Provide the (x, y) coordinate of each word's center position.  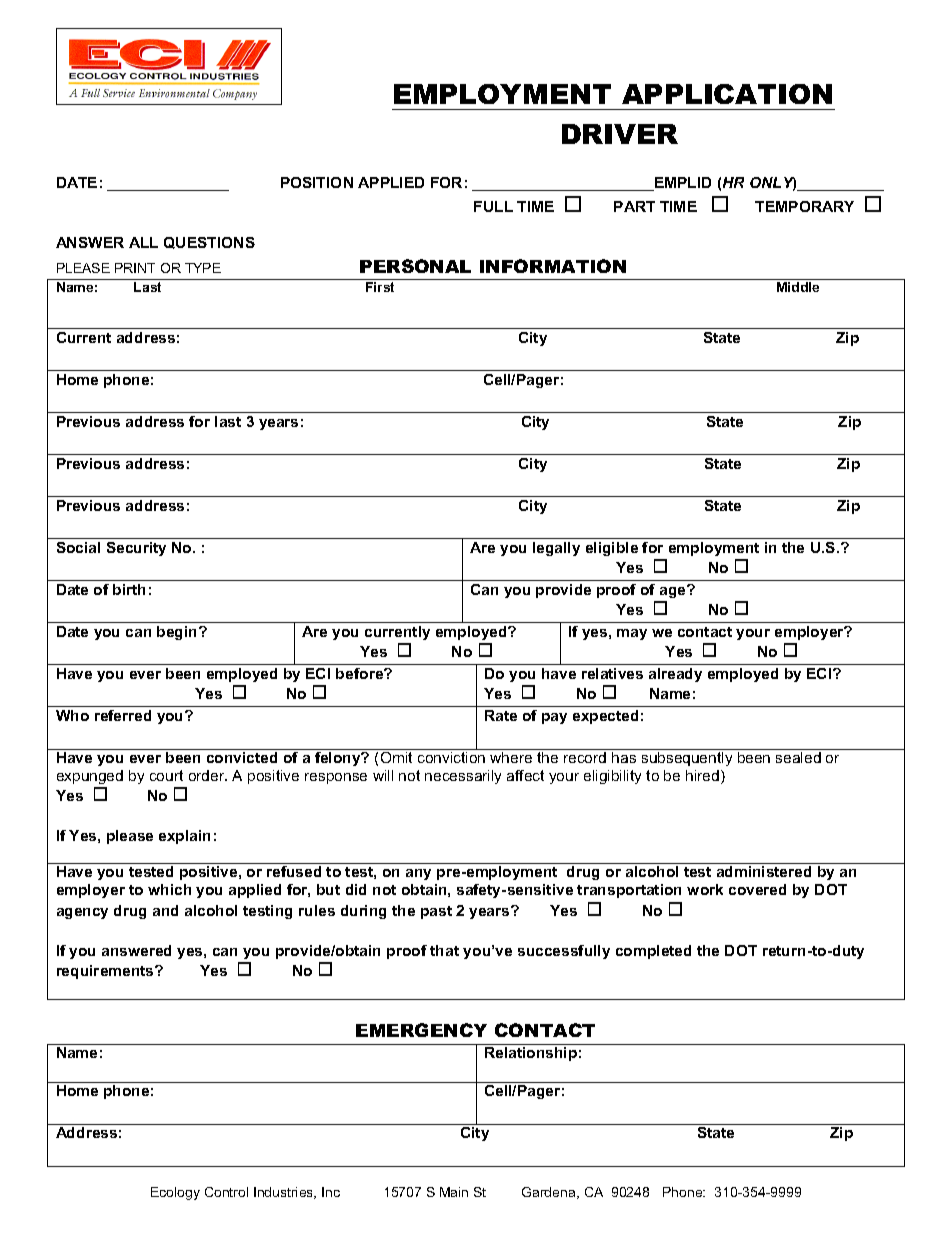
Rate (501, 715)
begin (178, 633)
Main (454, 1192)
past (436, 912)
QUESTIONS (209, 243)
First (380, 287)
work (705, 889)
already (675, 675)
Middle (798, 287)
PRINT (135, 268)
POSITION (317, 182)
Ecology (175, 1193)
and (165, 910)
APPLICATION (727, 94)
